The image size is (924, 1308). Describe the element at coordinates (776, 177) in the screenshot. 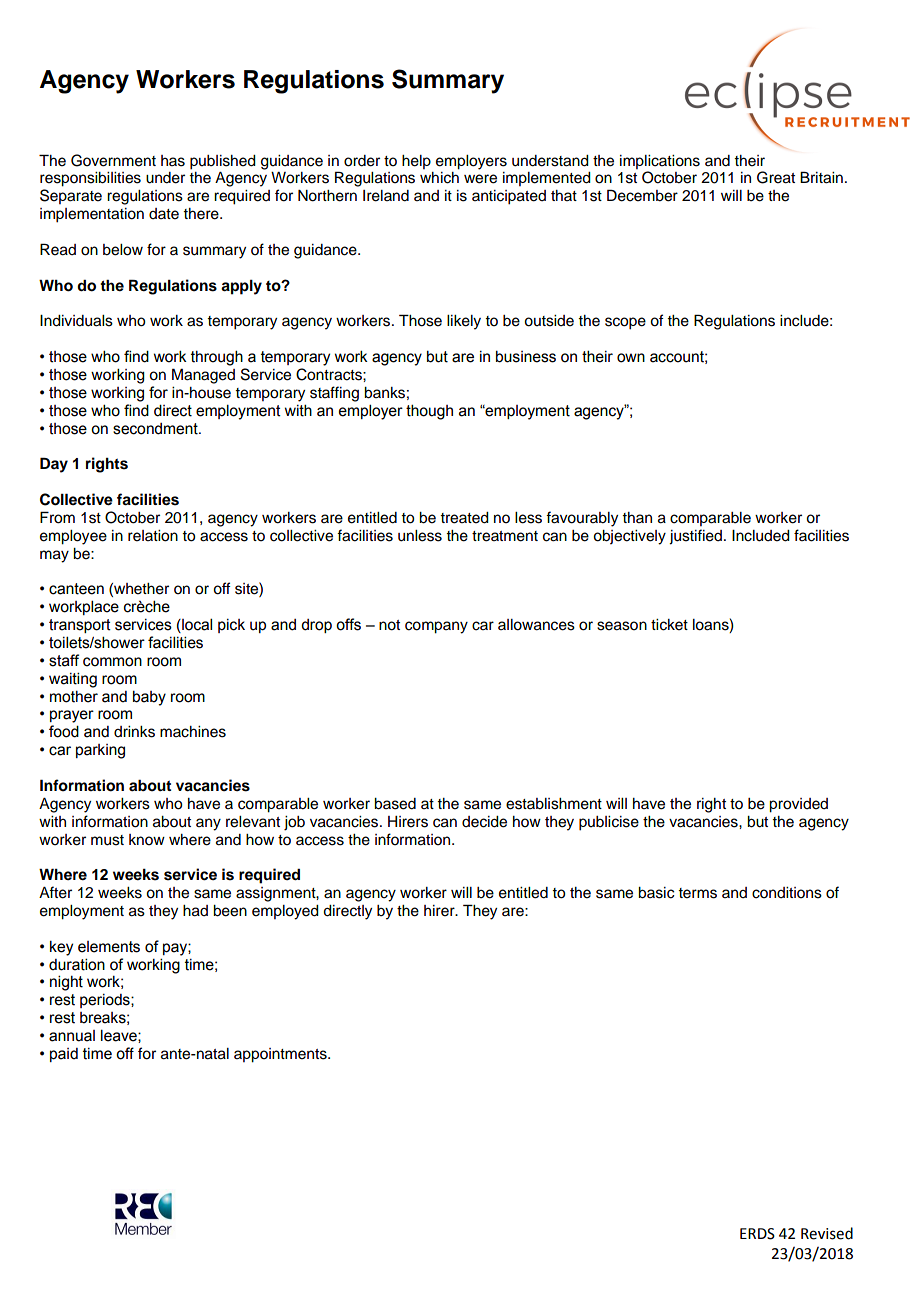

I see `Great` at that location.
